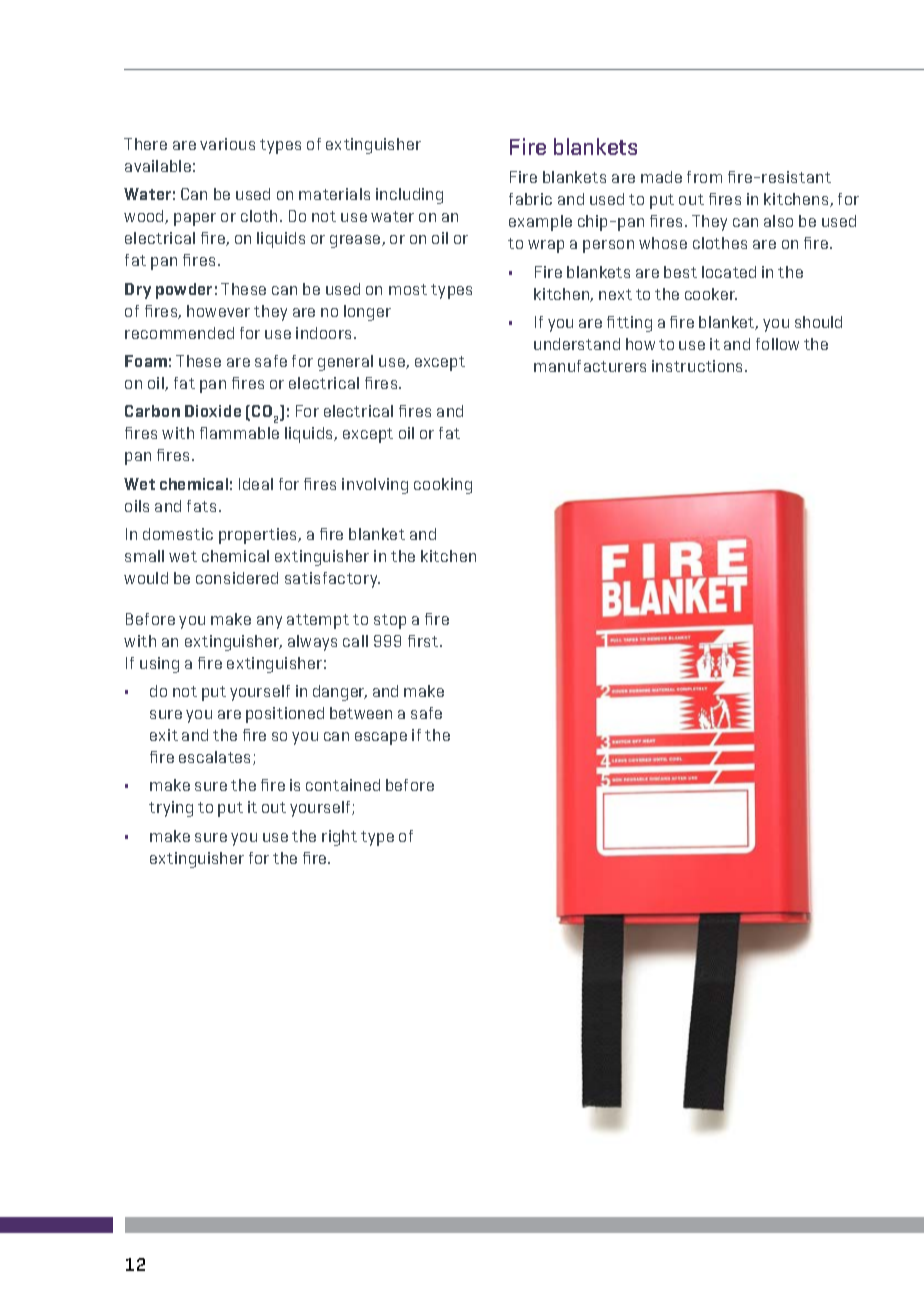 The height and width of the screenshot is (1311, 924). What do you see at coordinates (227, 144) in the screenshot?
I see `various` at bounding box center [227, 144].
